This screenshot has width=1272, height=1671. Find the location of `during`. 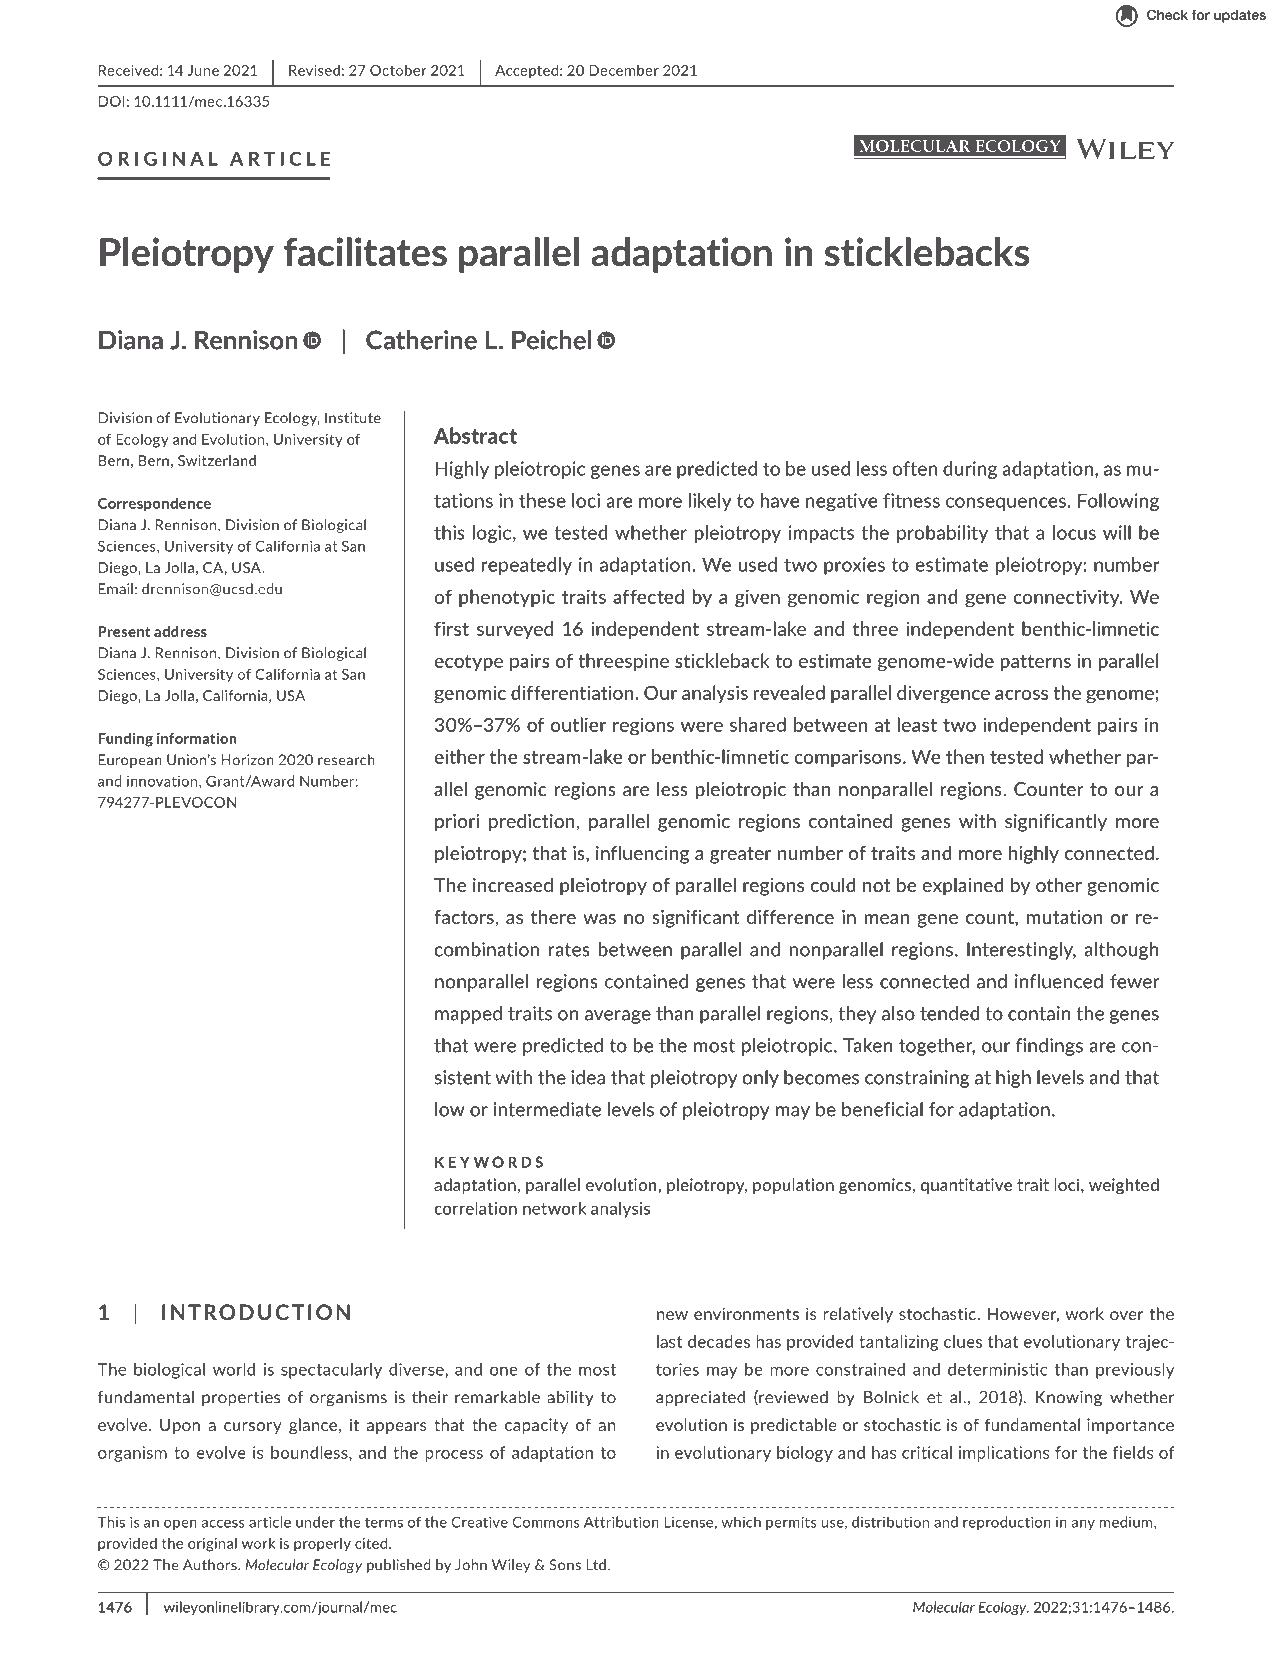

during is located at coordinates (970, 470).
